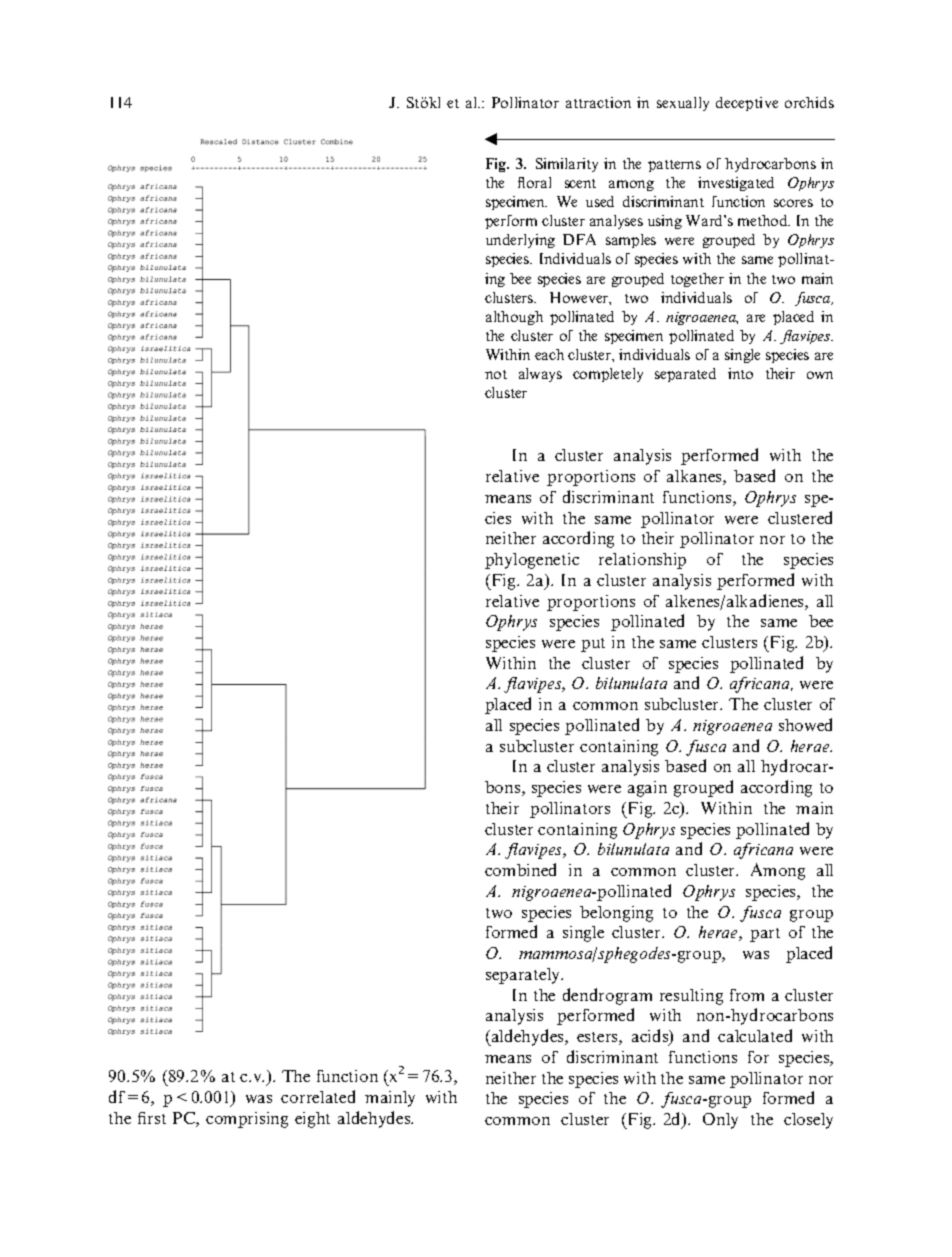 This screenshot has width=952, height=1257. What do you see at coordinates (532, 561) in the screenshot?
I see `phylogenetic` at bounding box center [532, 561].
